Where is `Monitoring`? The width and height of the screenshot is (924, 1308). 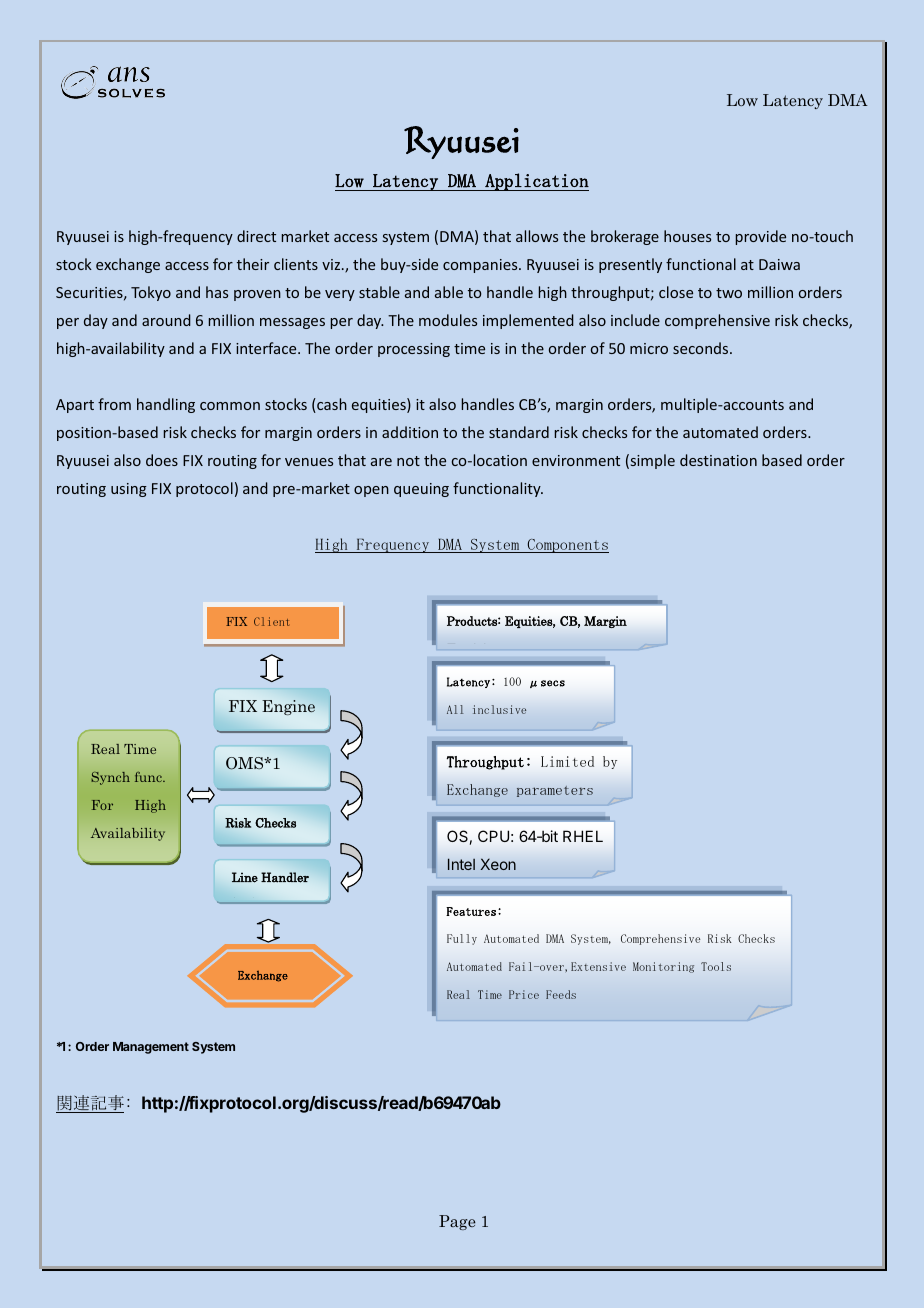 Monitoring is located at coordinates (663, 967).
